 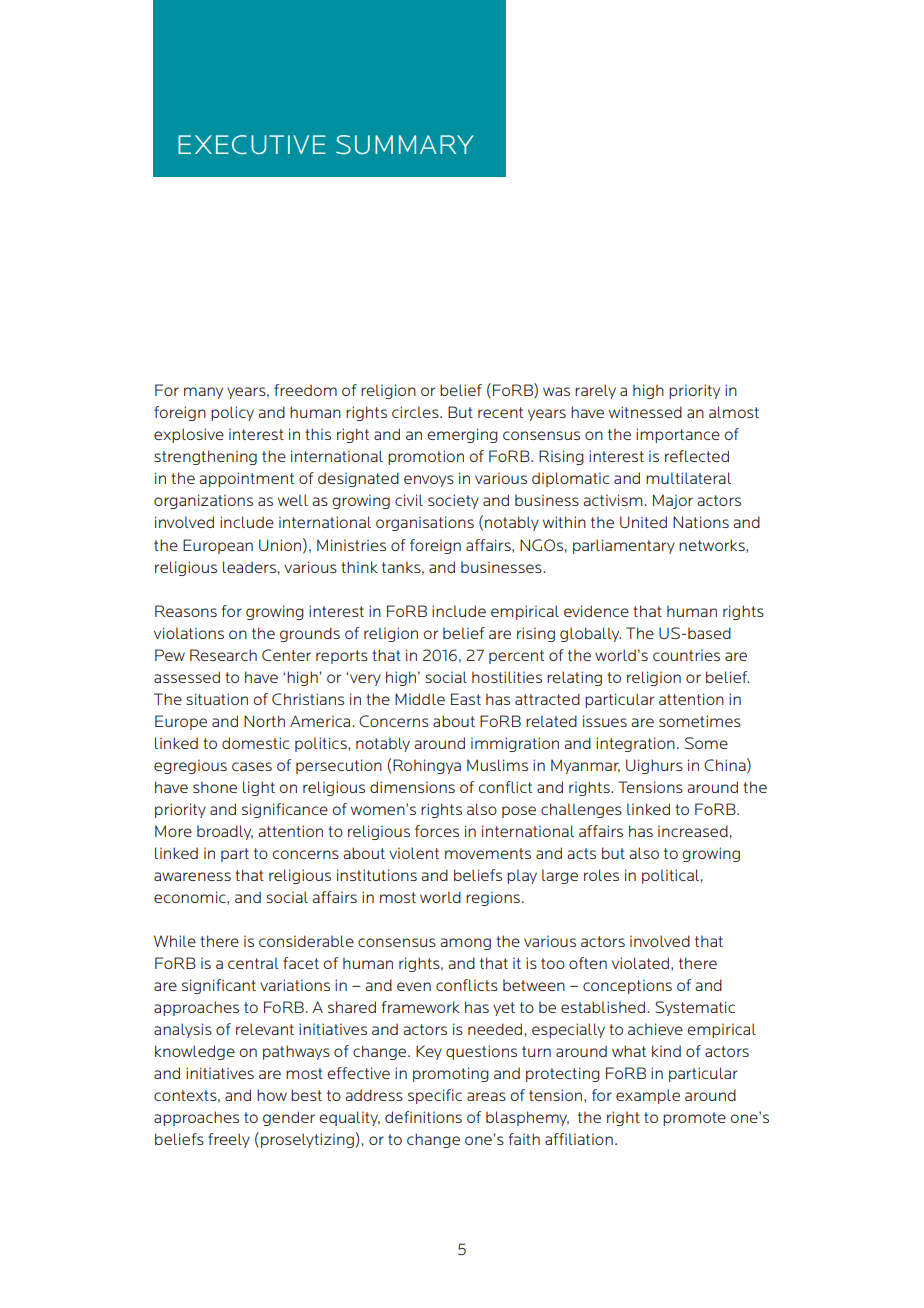 What do you see at coordinates (252, 144) in the screenshot?
I see `EXECUTIVE` at bounding box center [252, 144].
